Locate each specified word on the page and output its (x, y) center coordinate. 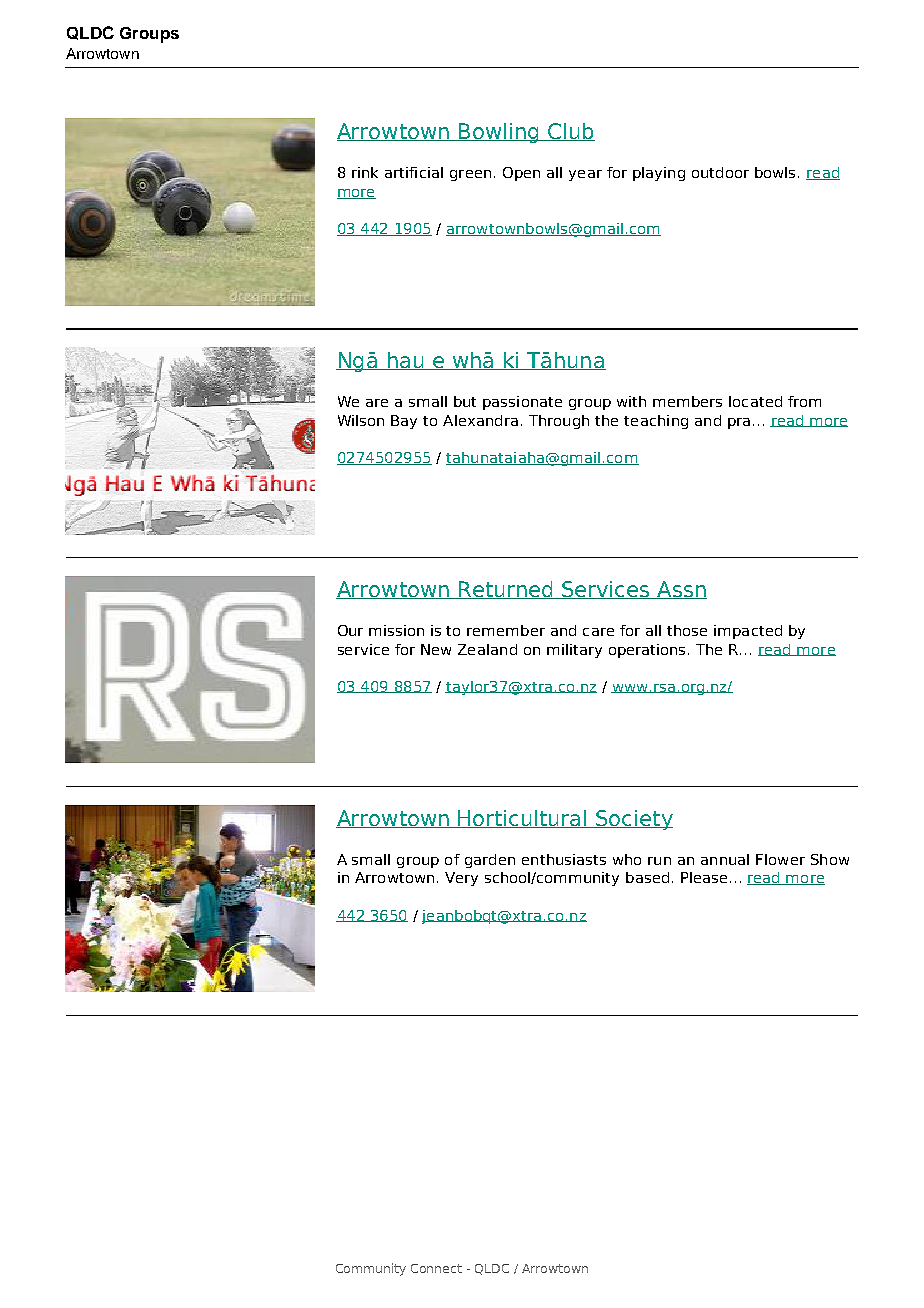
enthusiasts (564, 859)
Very (461, 879)
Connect (436, 1268)
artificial (414, 172)
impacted (748, 632)
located (755, 401)
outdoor (720, 172)
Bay (404, 422)
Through (559, 422)
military (574, 651)
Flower (780, 859)
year (585, 175)
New (436, 649)
